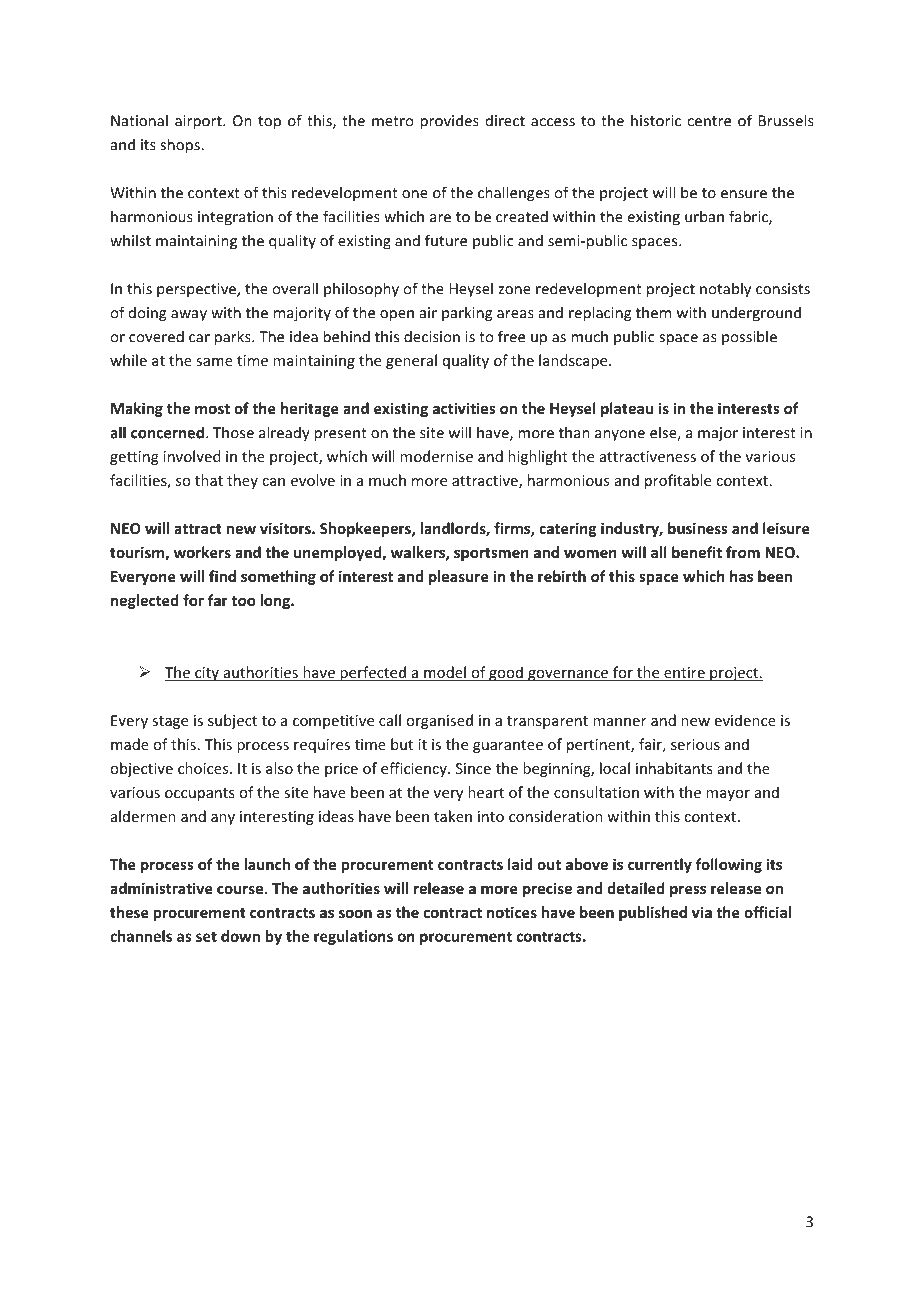 The image size is (924, 1308). Describe the element at coordinates (464, 408) in the screenshot. I see `activities` at that location.
